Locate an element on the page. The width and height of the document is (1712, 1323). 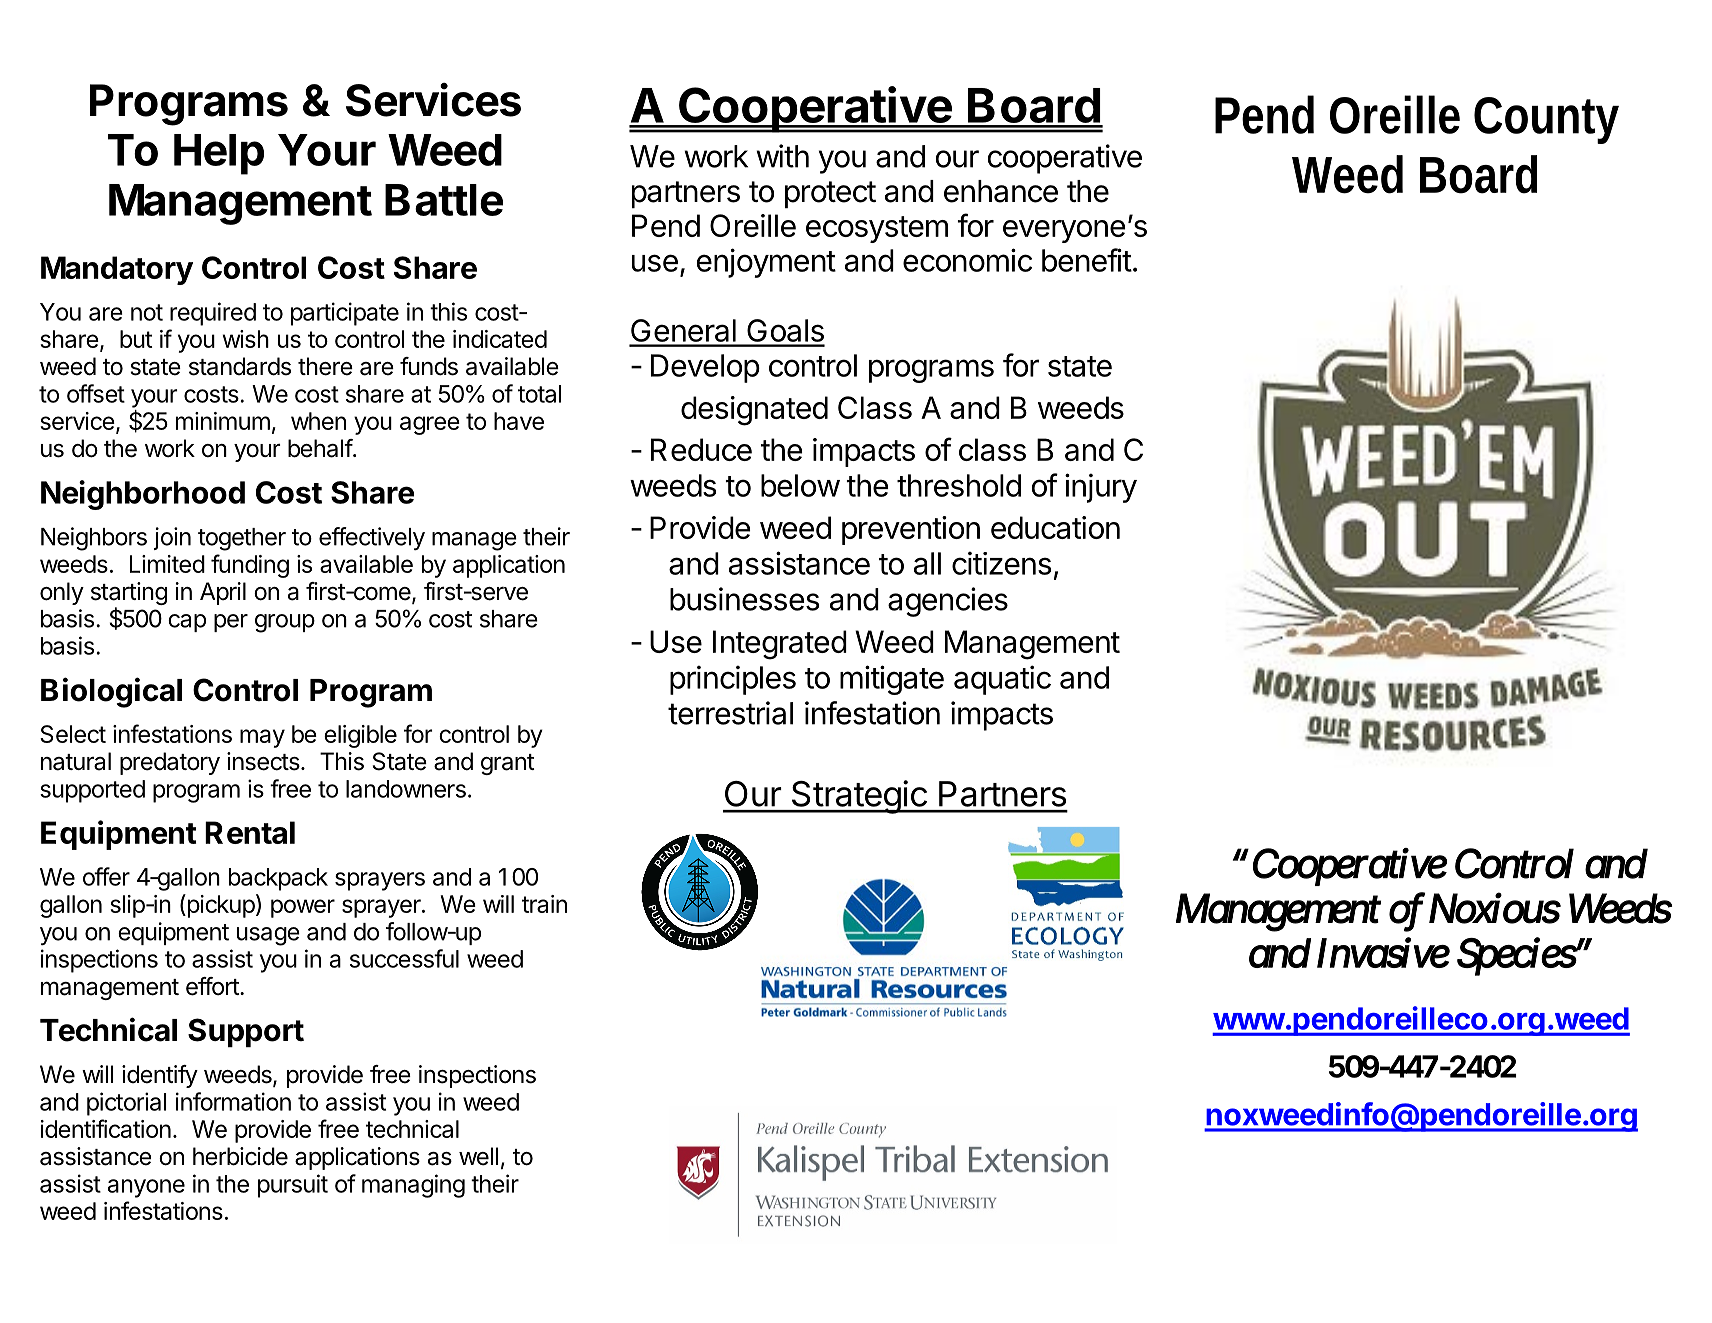
Help is located at coordinates (219, 154).
